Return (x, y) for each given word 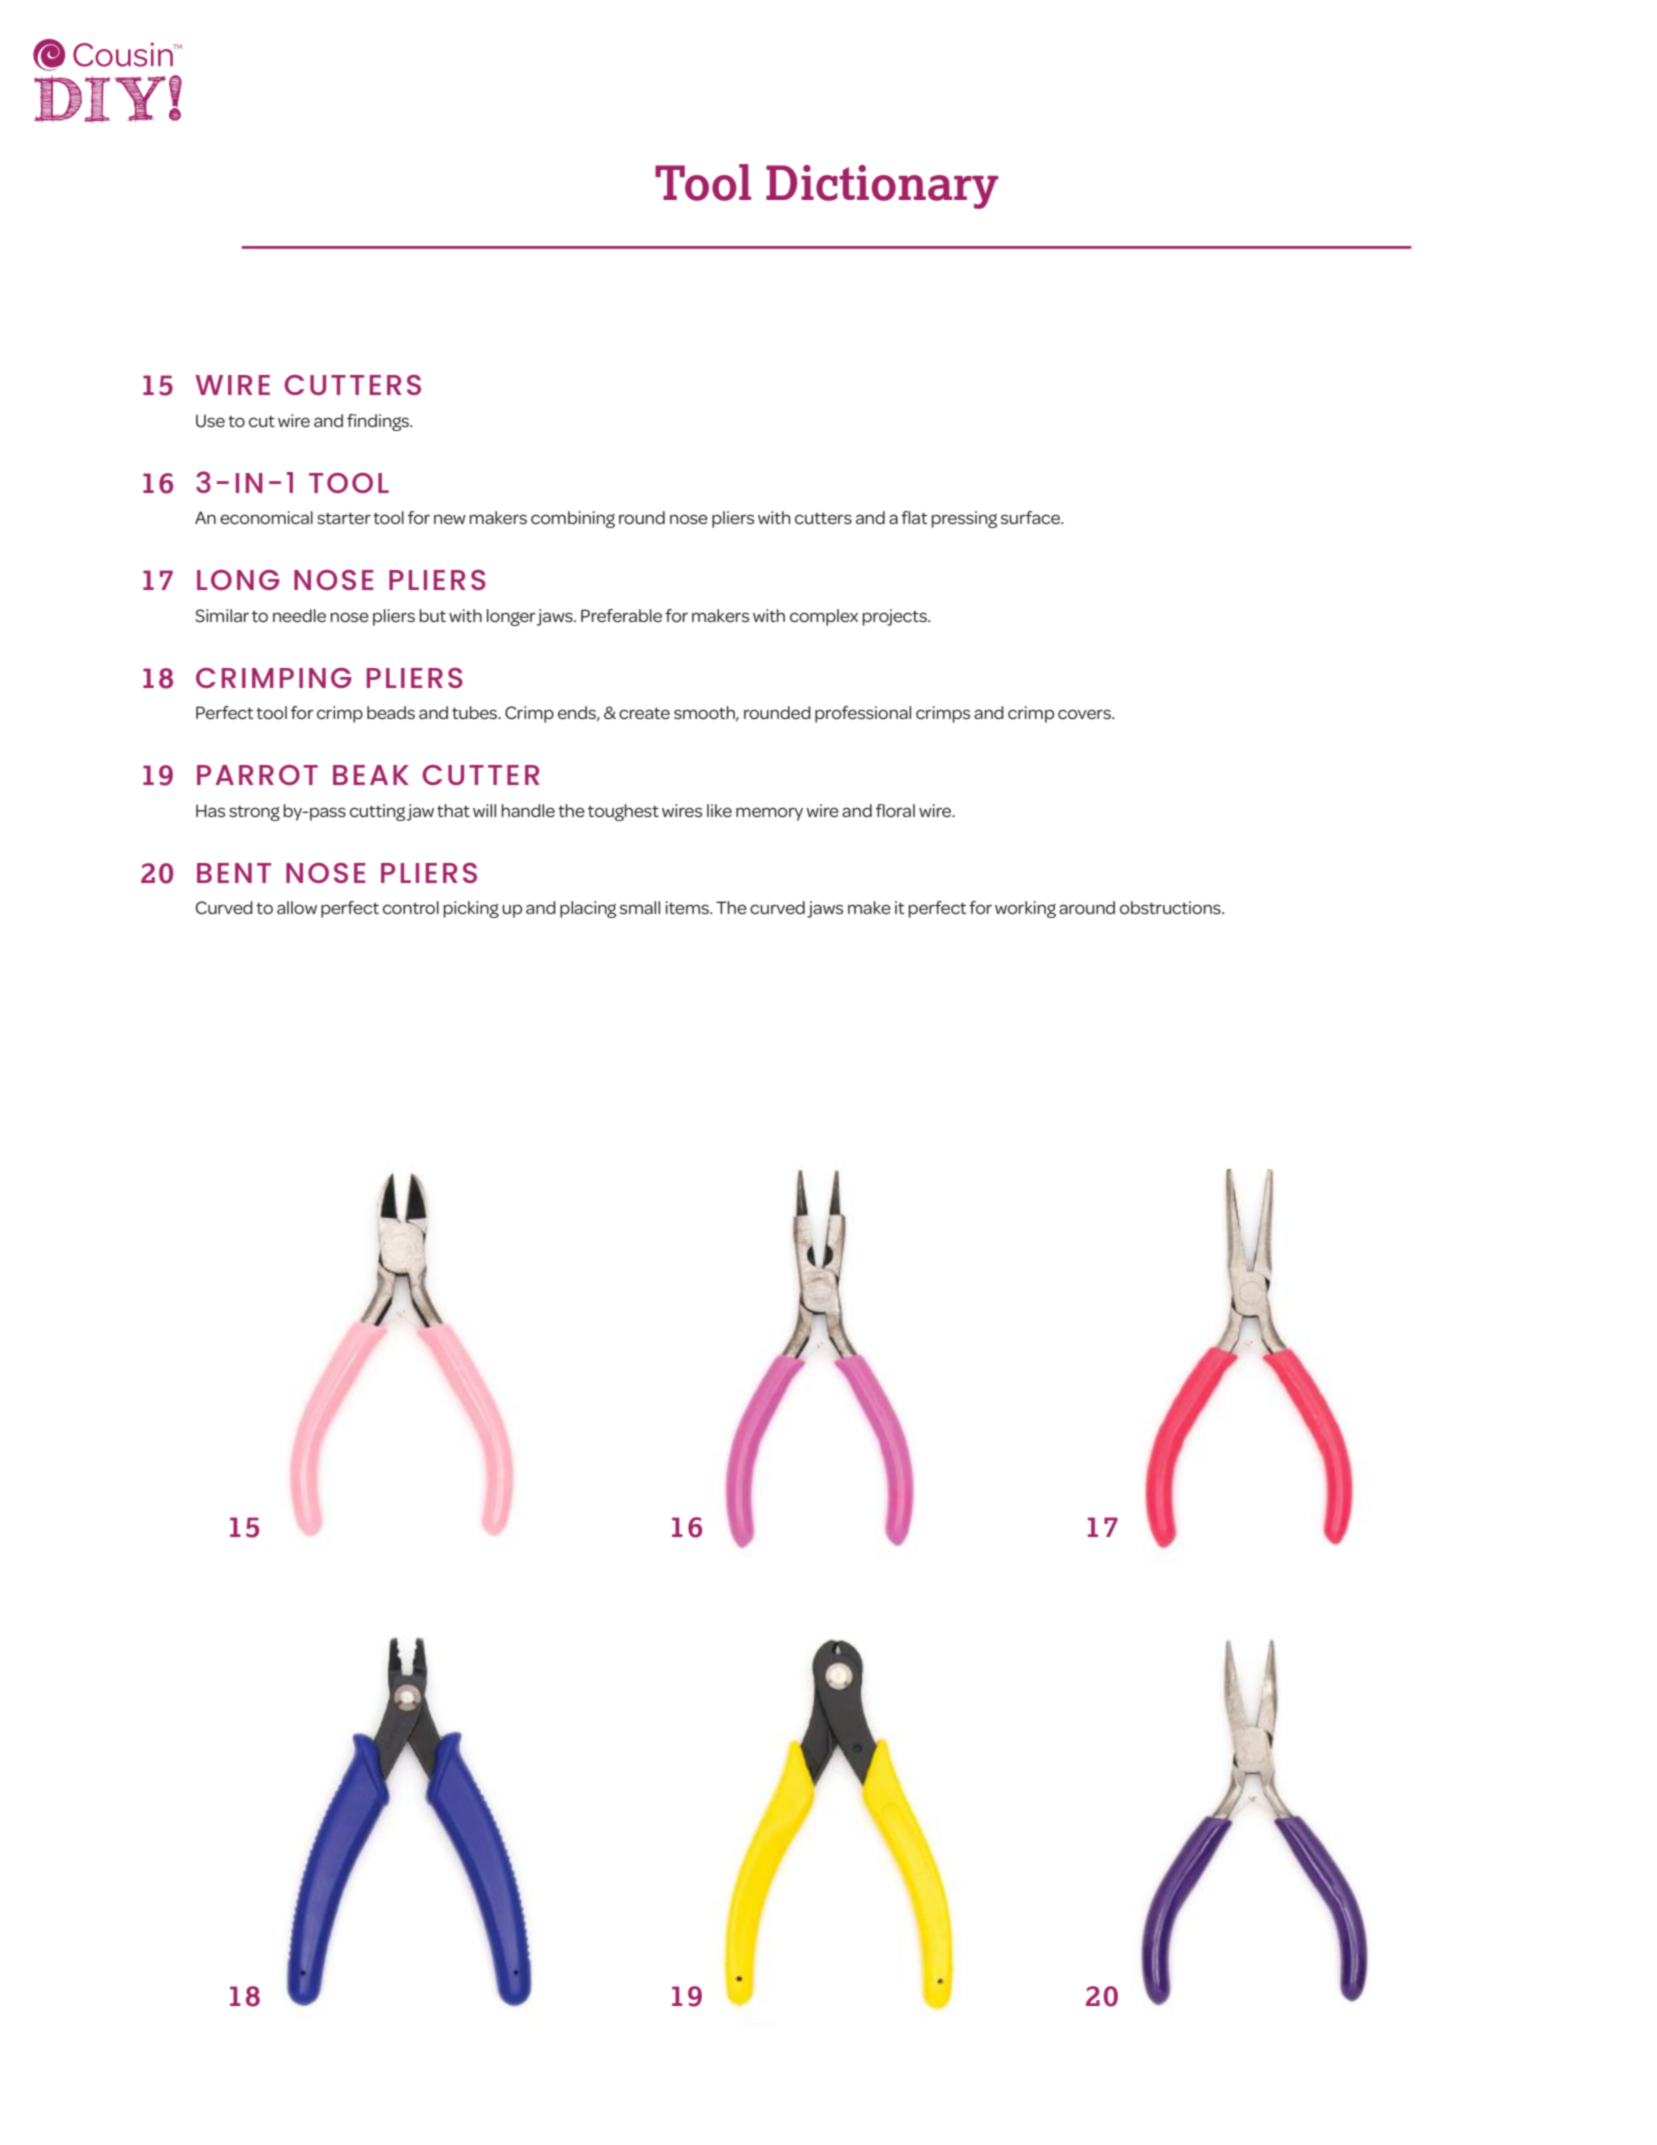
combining (573, 519)
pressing (964, 519)
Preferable (621, 615)
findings (379, 422)
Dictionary (882, 187)
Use (210, 421)
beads (391, 712)
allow (297, 907)
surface (1032, 517)
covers (1085, 714)
